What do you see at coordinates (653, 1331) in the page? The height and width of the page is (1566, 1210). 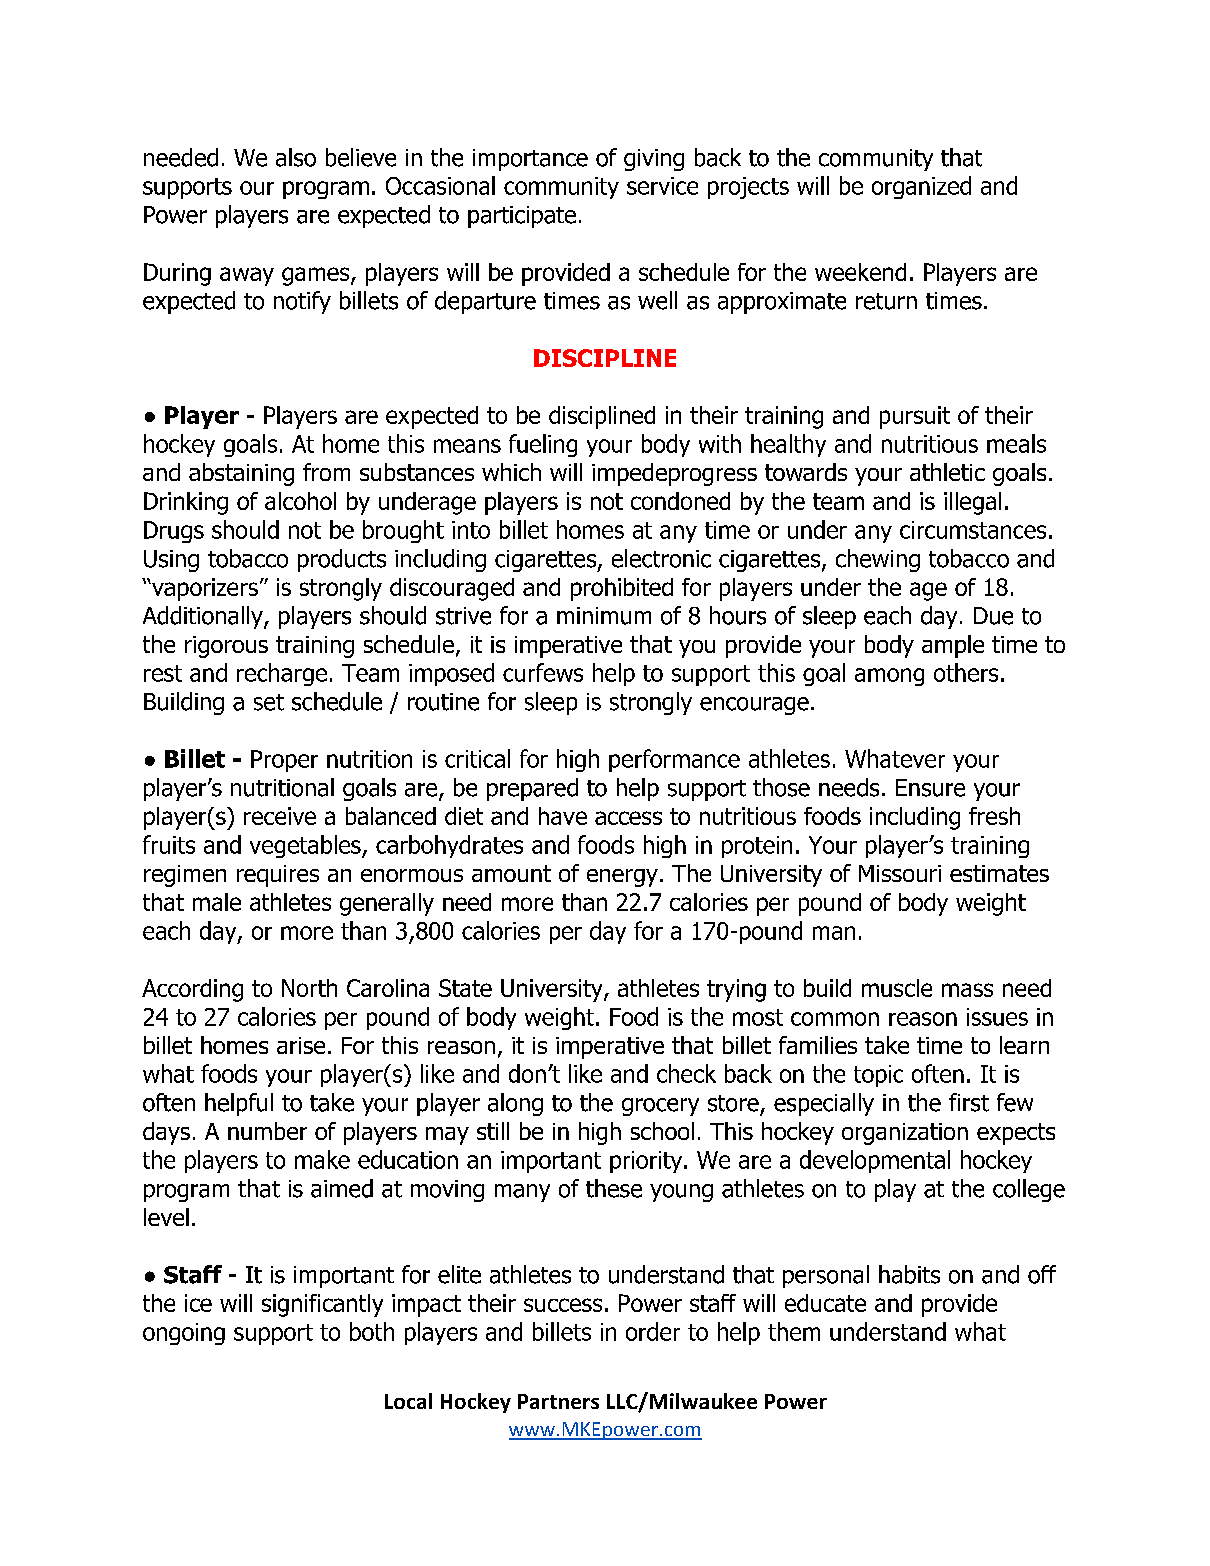 I see `order` at bounding box center [653, 1331].
